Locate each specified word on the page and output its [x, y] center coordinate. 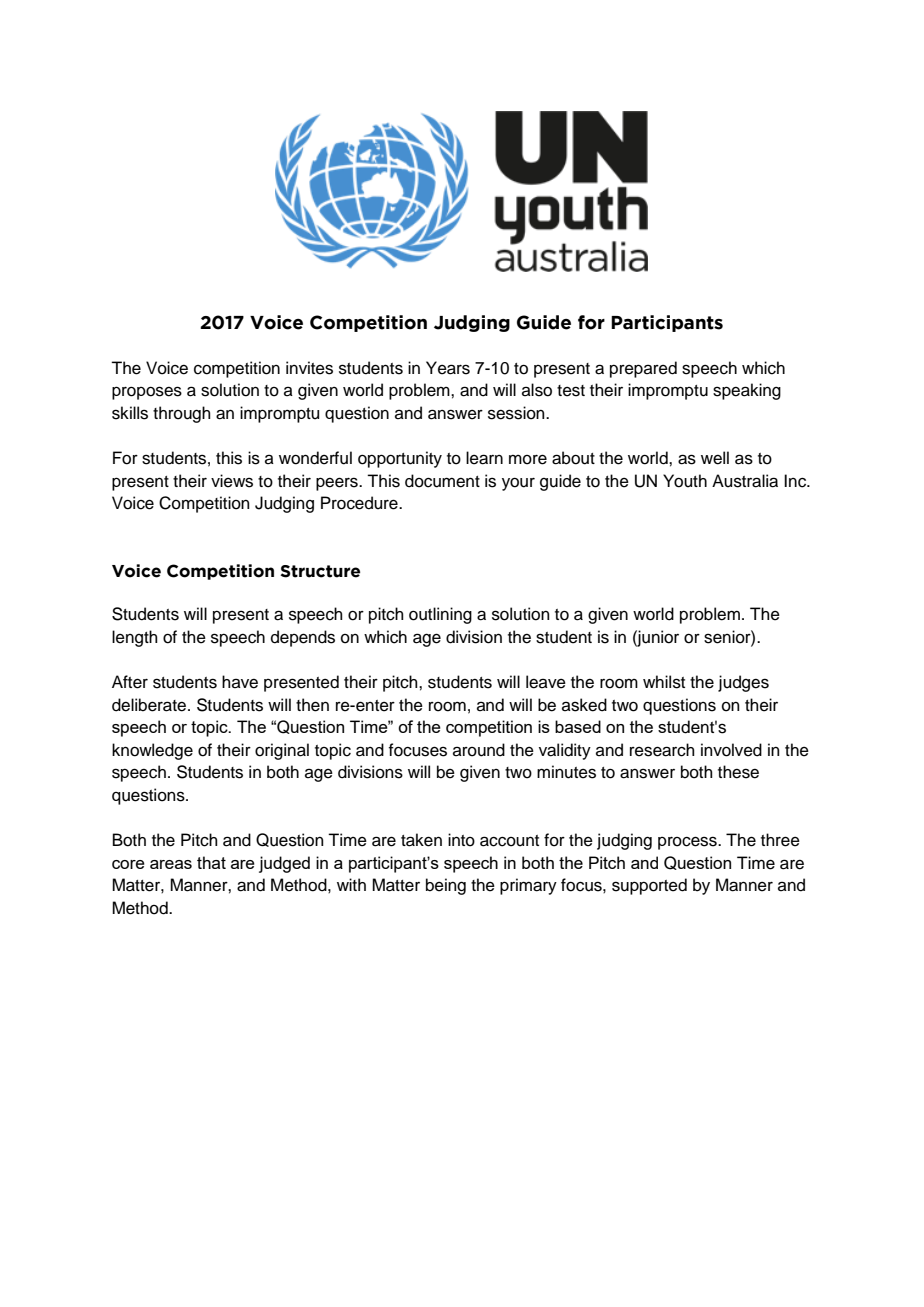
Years [448, 368]
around [479, 750]
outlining [440, 615]
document [442, 481]
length [135, 638]
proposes [147, 393]
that [211, 862]
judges [743, 683]
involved [731, 750]
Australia [745, 481]
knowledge [152, 751]
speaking [747, 391]
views [232, 481]
